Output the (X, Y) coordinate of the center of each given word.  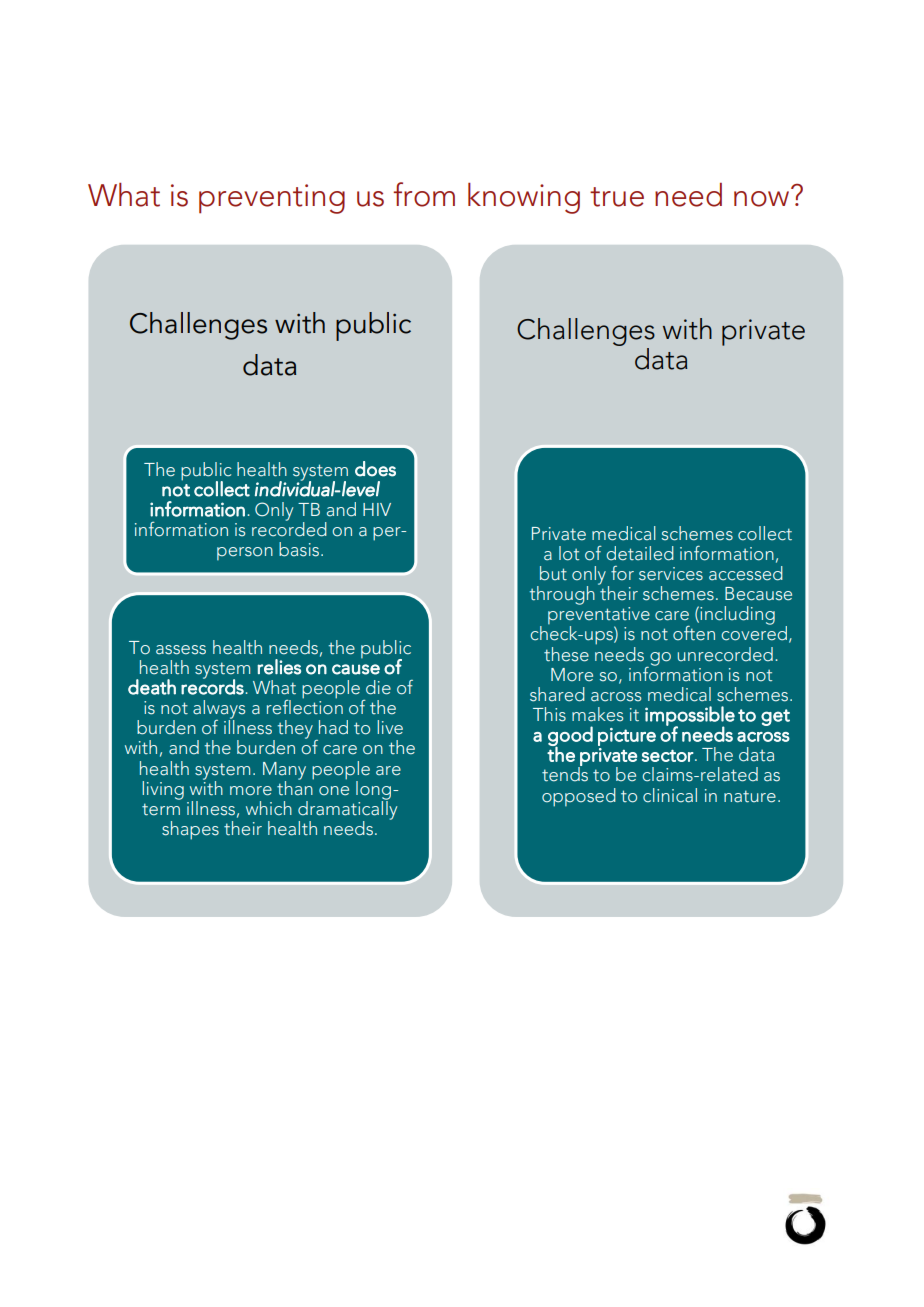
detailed (640, 553)
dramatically (347, 810)
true (617, 197)
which (269, 808)
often (694, 633)
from (424, 194)
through (562, 595)
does (375, 469)
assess (181, 650)
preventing (272, 199)
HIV (377, 509)
